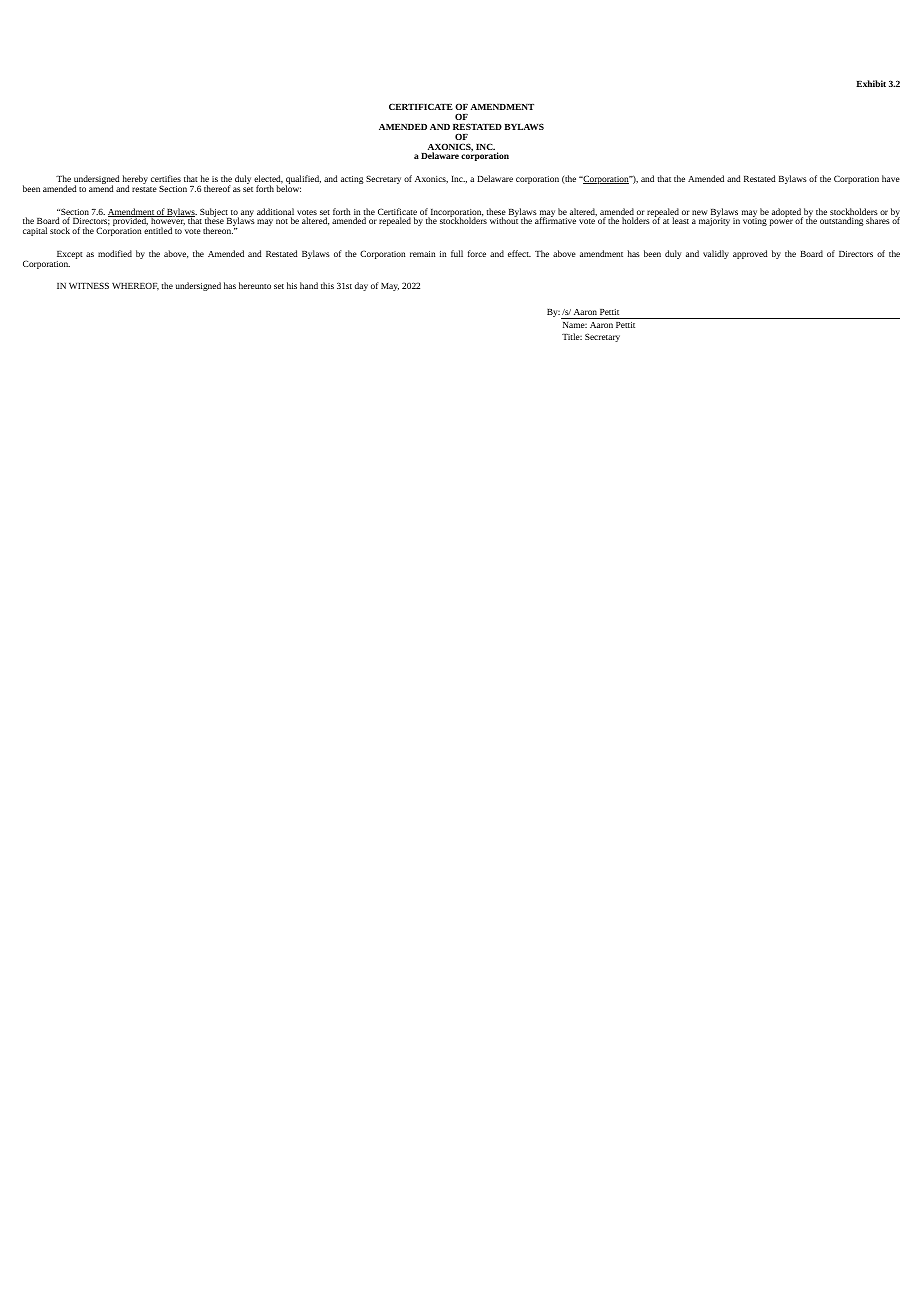 This screenshot has width=924, height=1308. Describe the element at coordinates (218, 230) in the screenshot. I see `thereon` at that location.
